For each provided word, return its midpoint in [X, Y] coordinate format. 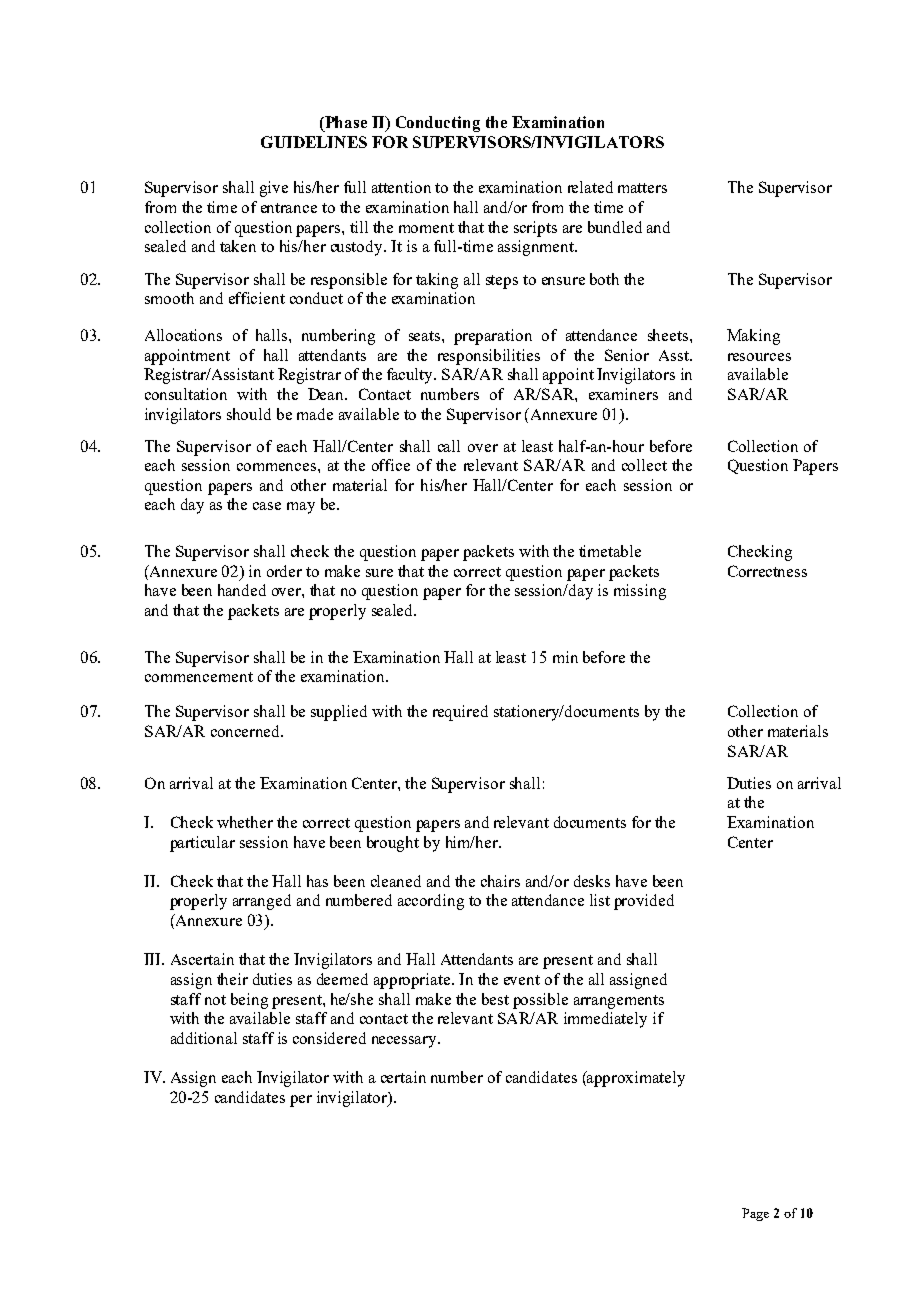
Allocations [183, 335]
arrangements [619, 1002]
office [391, 465]
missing [640, 592]
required [460, 713]
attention [401, 187]
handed [242, 590]
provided [644, 902]
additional [204, 1038]
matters [642, 188]
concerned [247, 731]
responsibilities [489, 357]
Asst [675, 355]
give [274, 189]
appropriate [413, 981]
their [232, 979]
